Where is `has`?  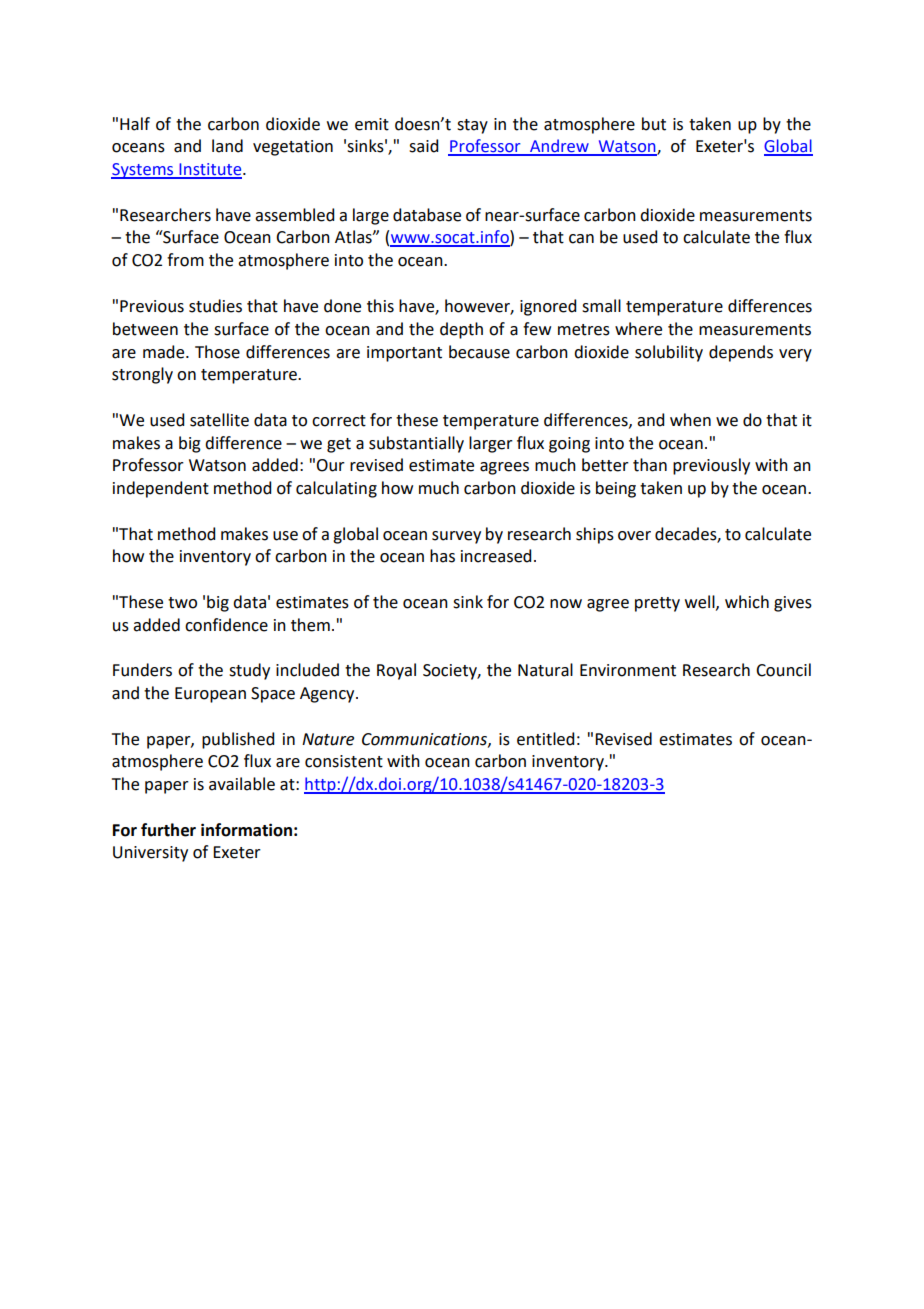
has is located at coordinates (442, 556).
